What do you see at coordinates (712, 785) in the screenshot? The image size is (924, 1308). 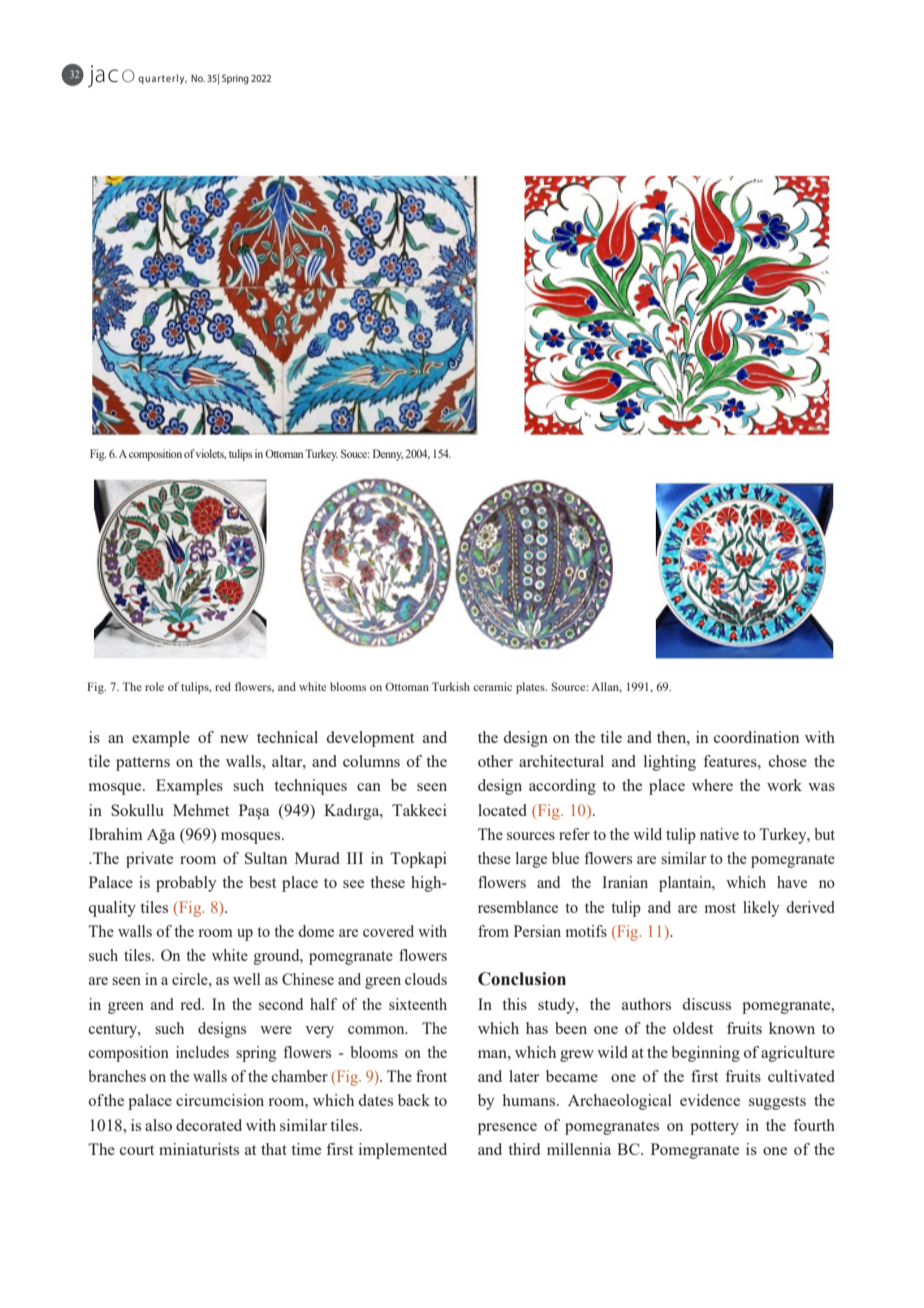 I see `where` at bounding box center [712, 785].
